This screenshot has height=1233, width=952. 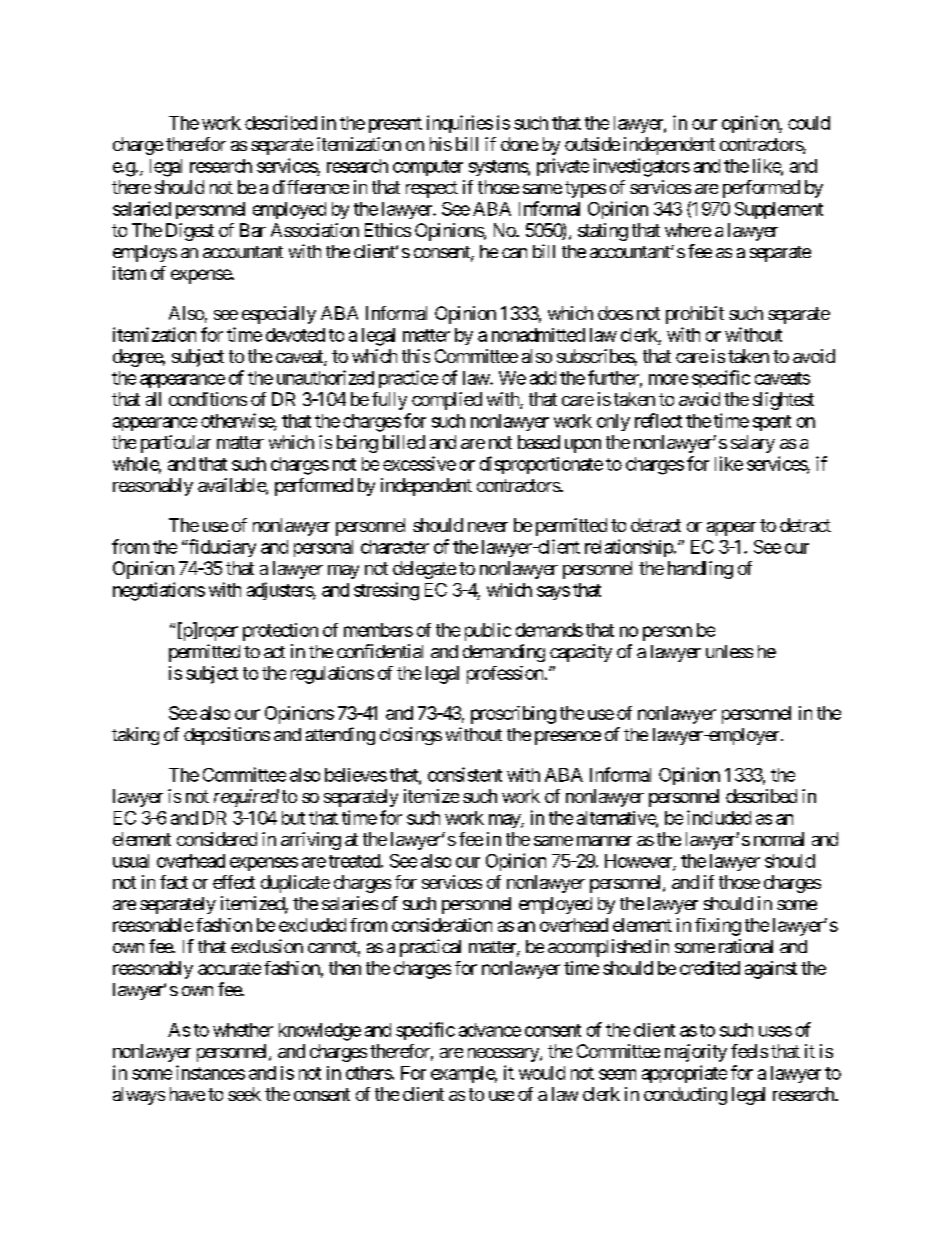 I want to click on salaried, so click(x=142, y=208).
